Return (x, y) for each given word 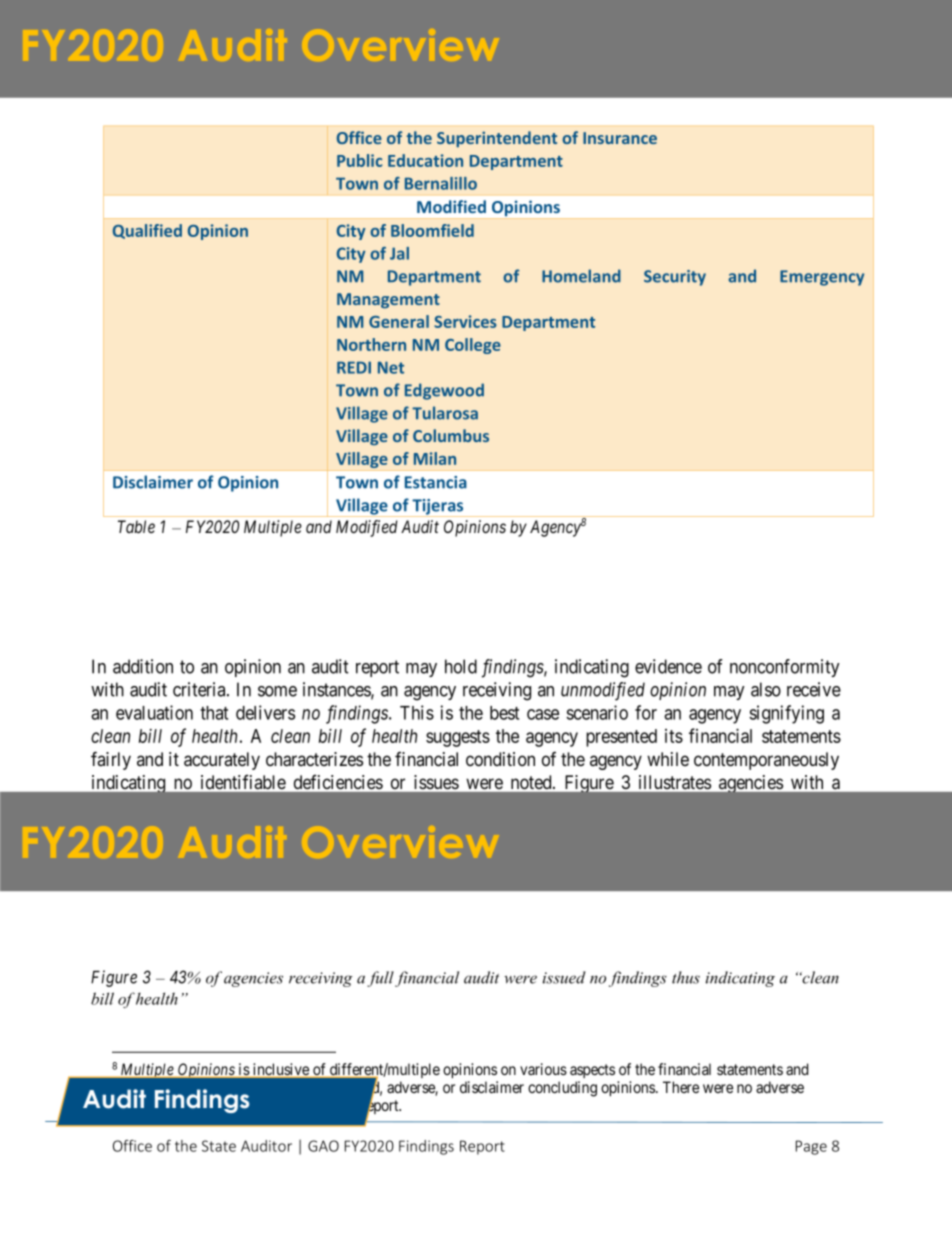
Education (425, 160)
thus (686, 977)
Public (359, 160)
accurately (222, 761)
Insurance (620, 138)
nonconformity (785, 668)
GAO (323, 1146)
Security (675, 278)
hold (461, 666)
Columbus (451, 435)
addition (143, 666)
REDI (354, 367)
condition (500, 759)
